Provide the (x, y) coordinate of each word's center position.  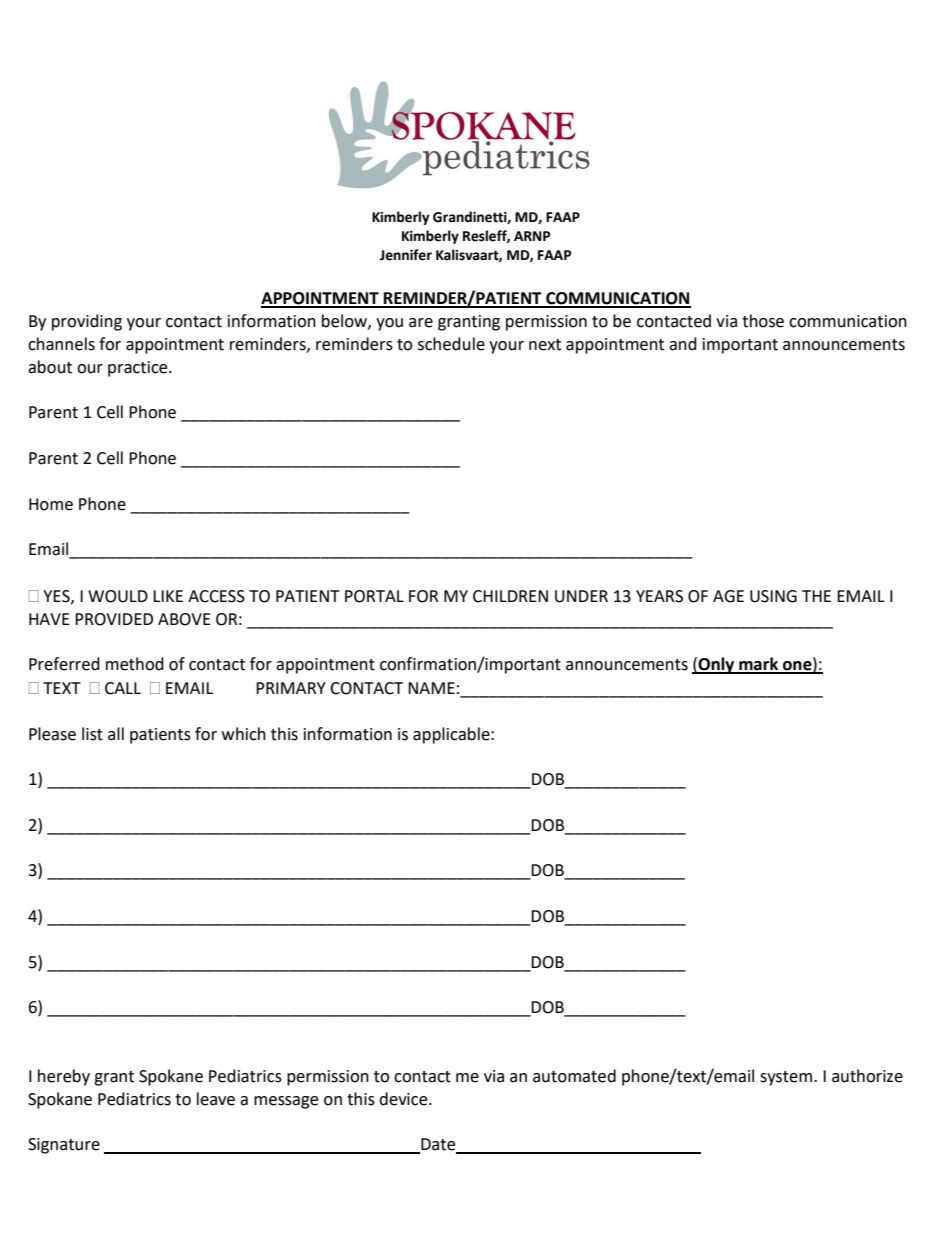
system (787, 1078)
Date (438, 1145)
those (763, 321)
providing (87, 322)
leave (216, 1099)
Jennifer (406, 255)
